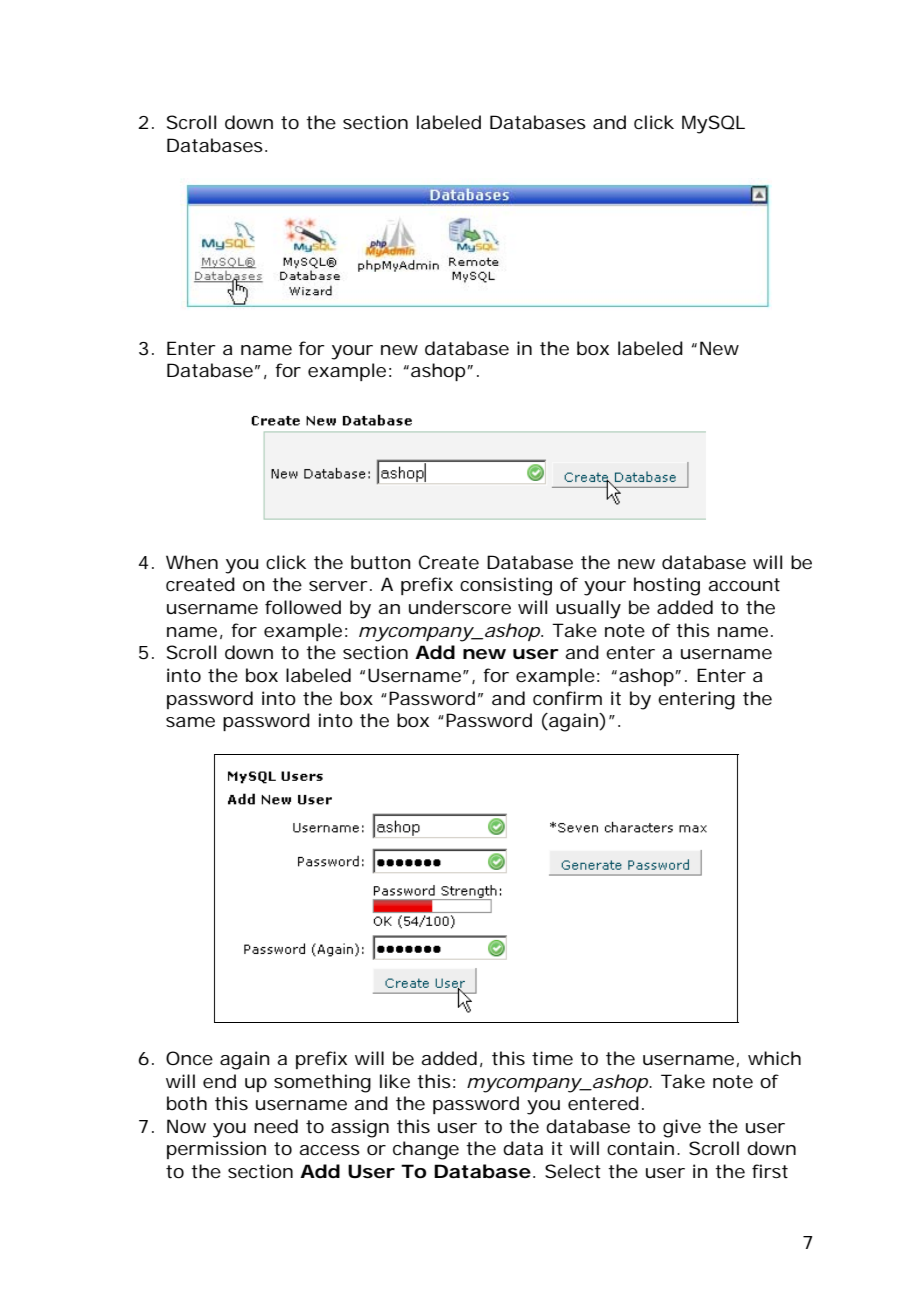 The image size is (924, 1308). Describe the element at coordinates (506, 586) in the screenshot. I see `consisting` at that location.
